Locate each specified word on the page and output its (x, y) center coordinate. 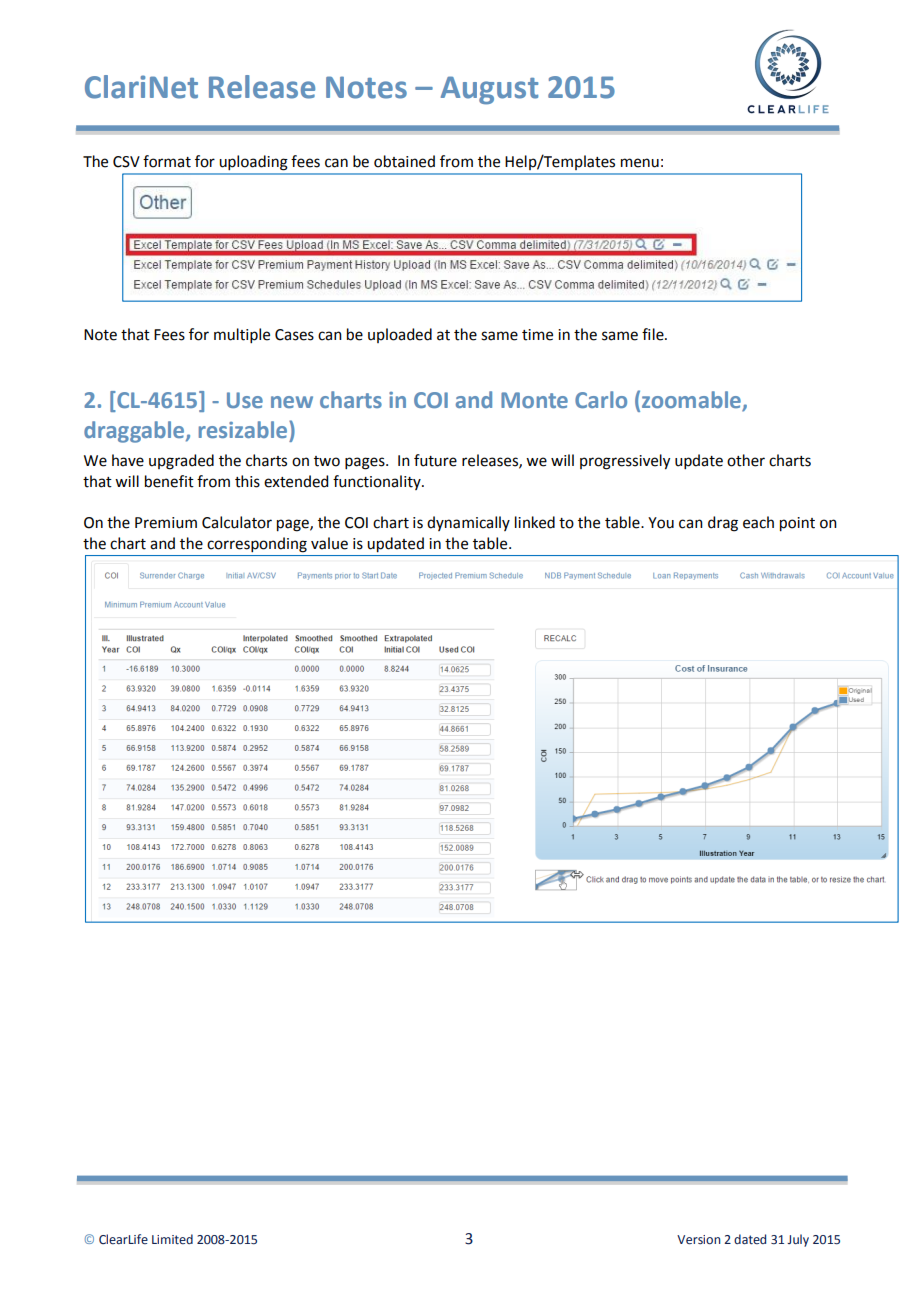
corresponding (257, 545)
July (798, 1240)
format (167, 161)
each (758, 522)
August (489, 90)
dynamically (468, 523)
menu (640, 163)
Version (699, 1240)
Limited (172, 1239)
